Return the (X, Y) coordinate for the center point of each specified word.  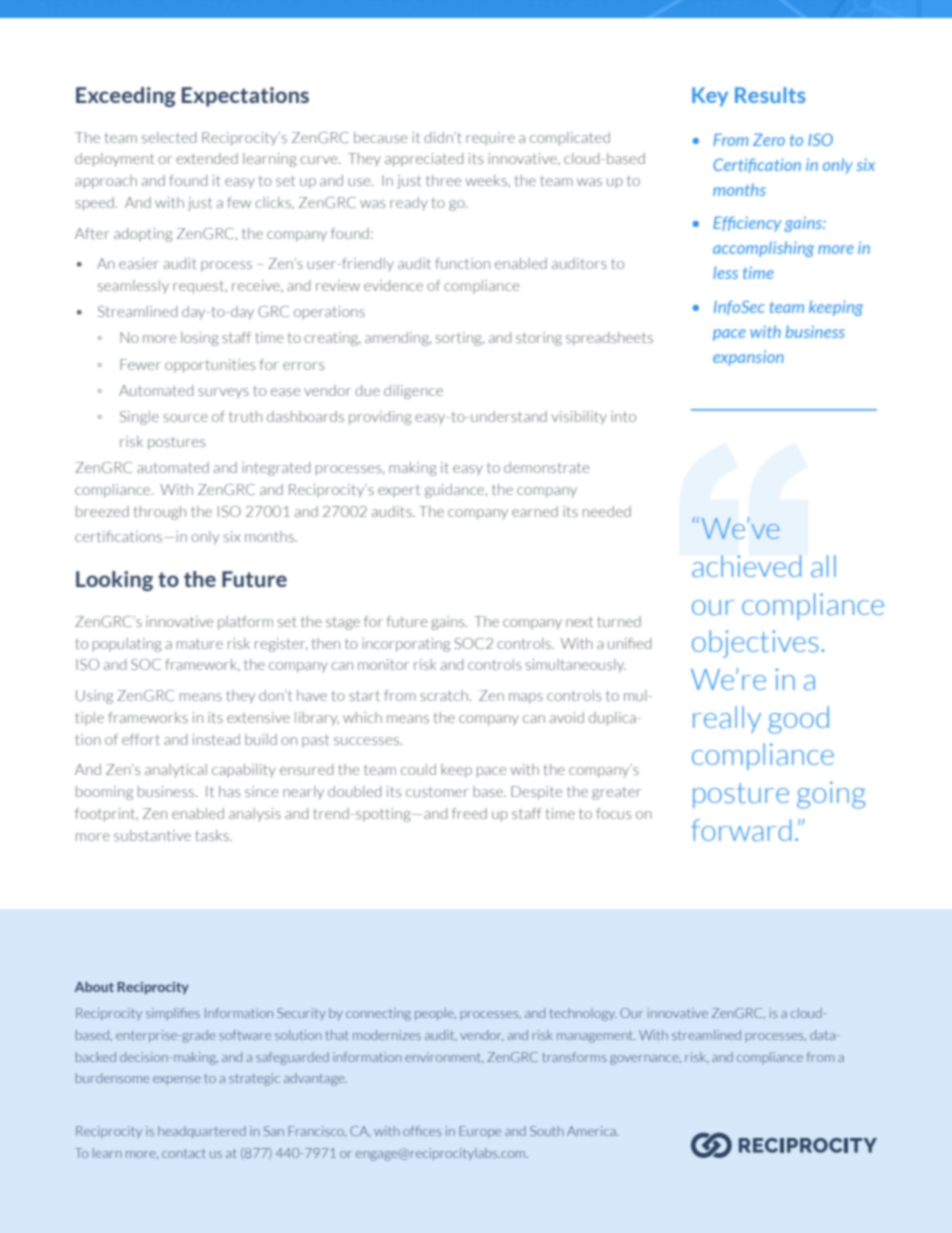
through (160, 513)
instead (216, 739)
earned (535, 511)
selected (169, 137)
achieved (746, 566)
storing (539, 339)
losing (200, 339)
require (490, 139)
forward (741, 830)
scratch (444, 695)
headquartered (202, 1132)
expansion (748, 358)
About (94, 986)
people (435, 1014)
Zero (769, 140)
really (727, 719)
